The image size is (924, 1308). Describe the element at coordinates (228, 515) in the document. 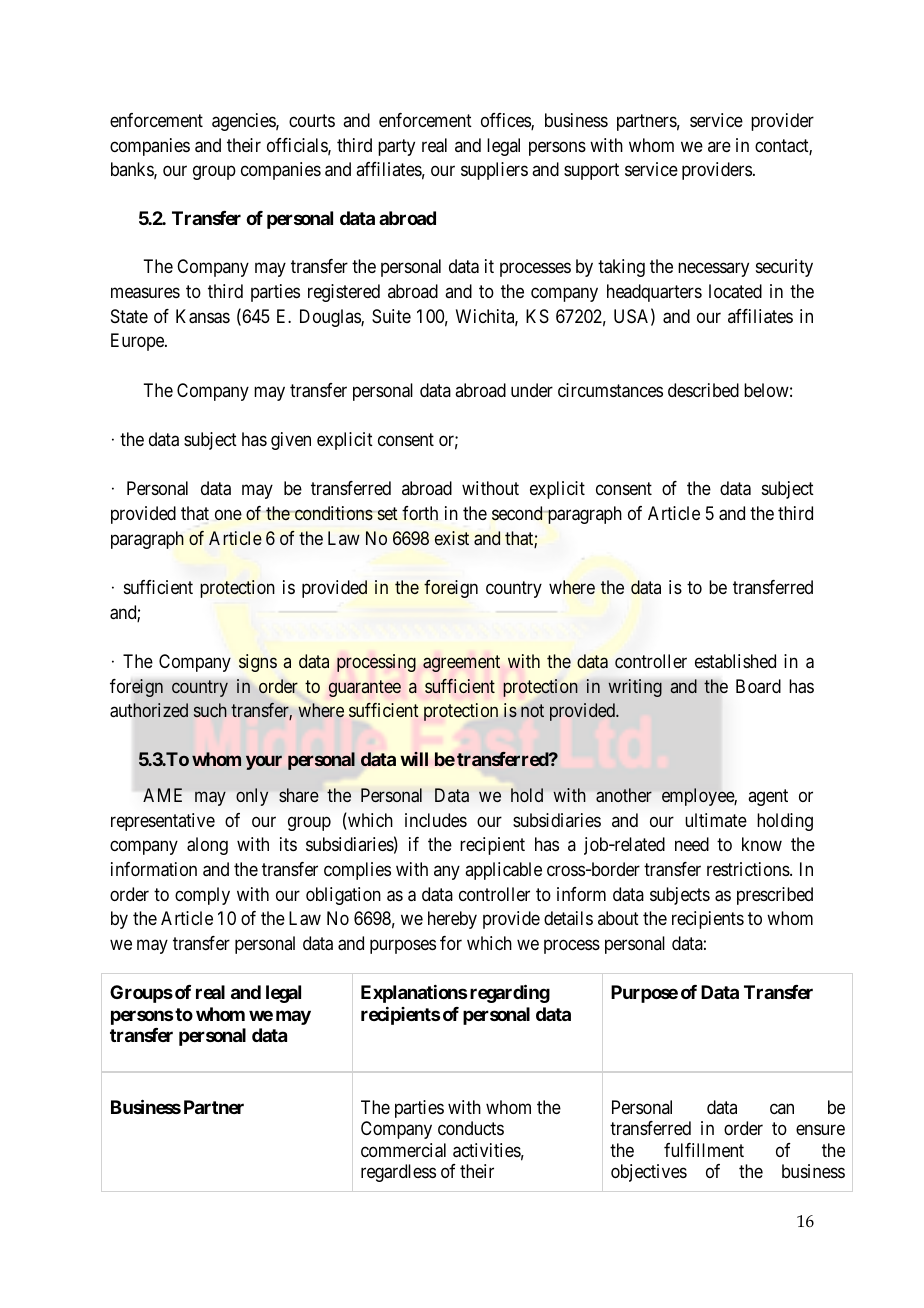

I see `one` at that location.
